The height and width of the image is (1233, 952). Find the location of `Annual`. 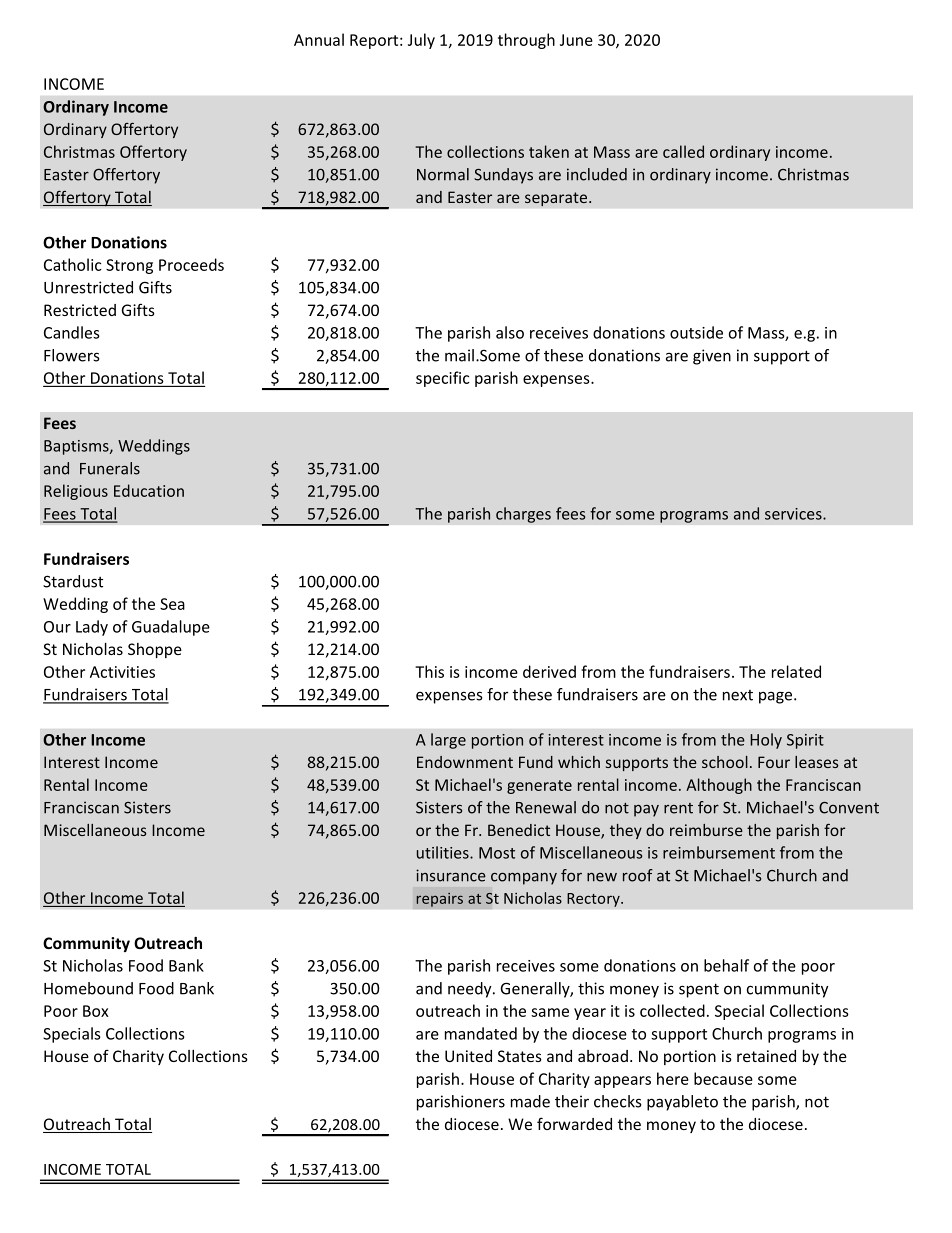

Annual is located at coordinates (319, 39).
